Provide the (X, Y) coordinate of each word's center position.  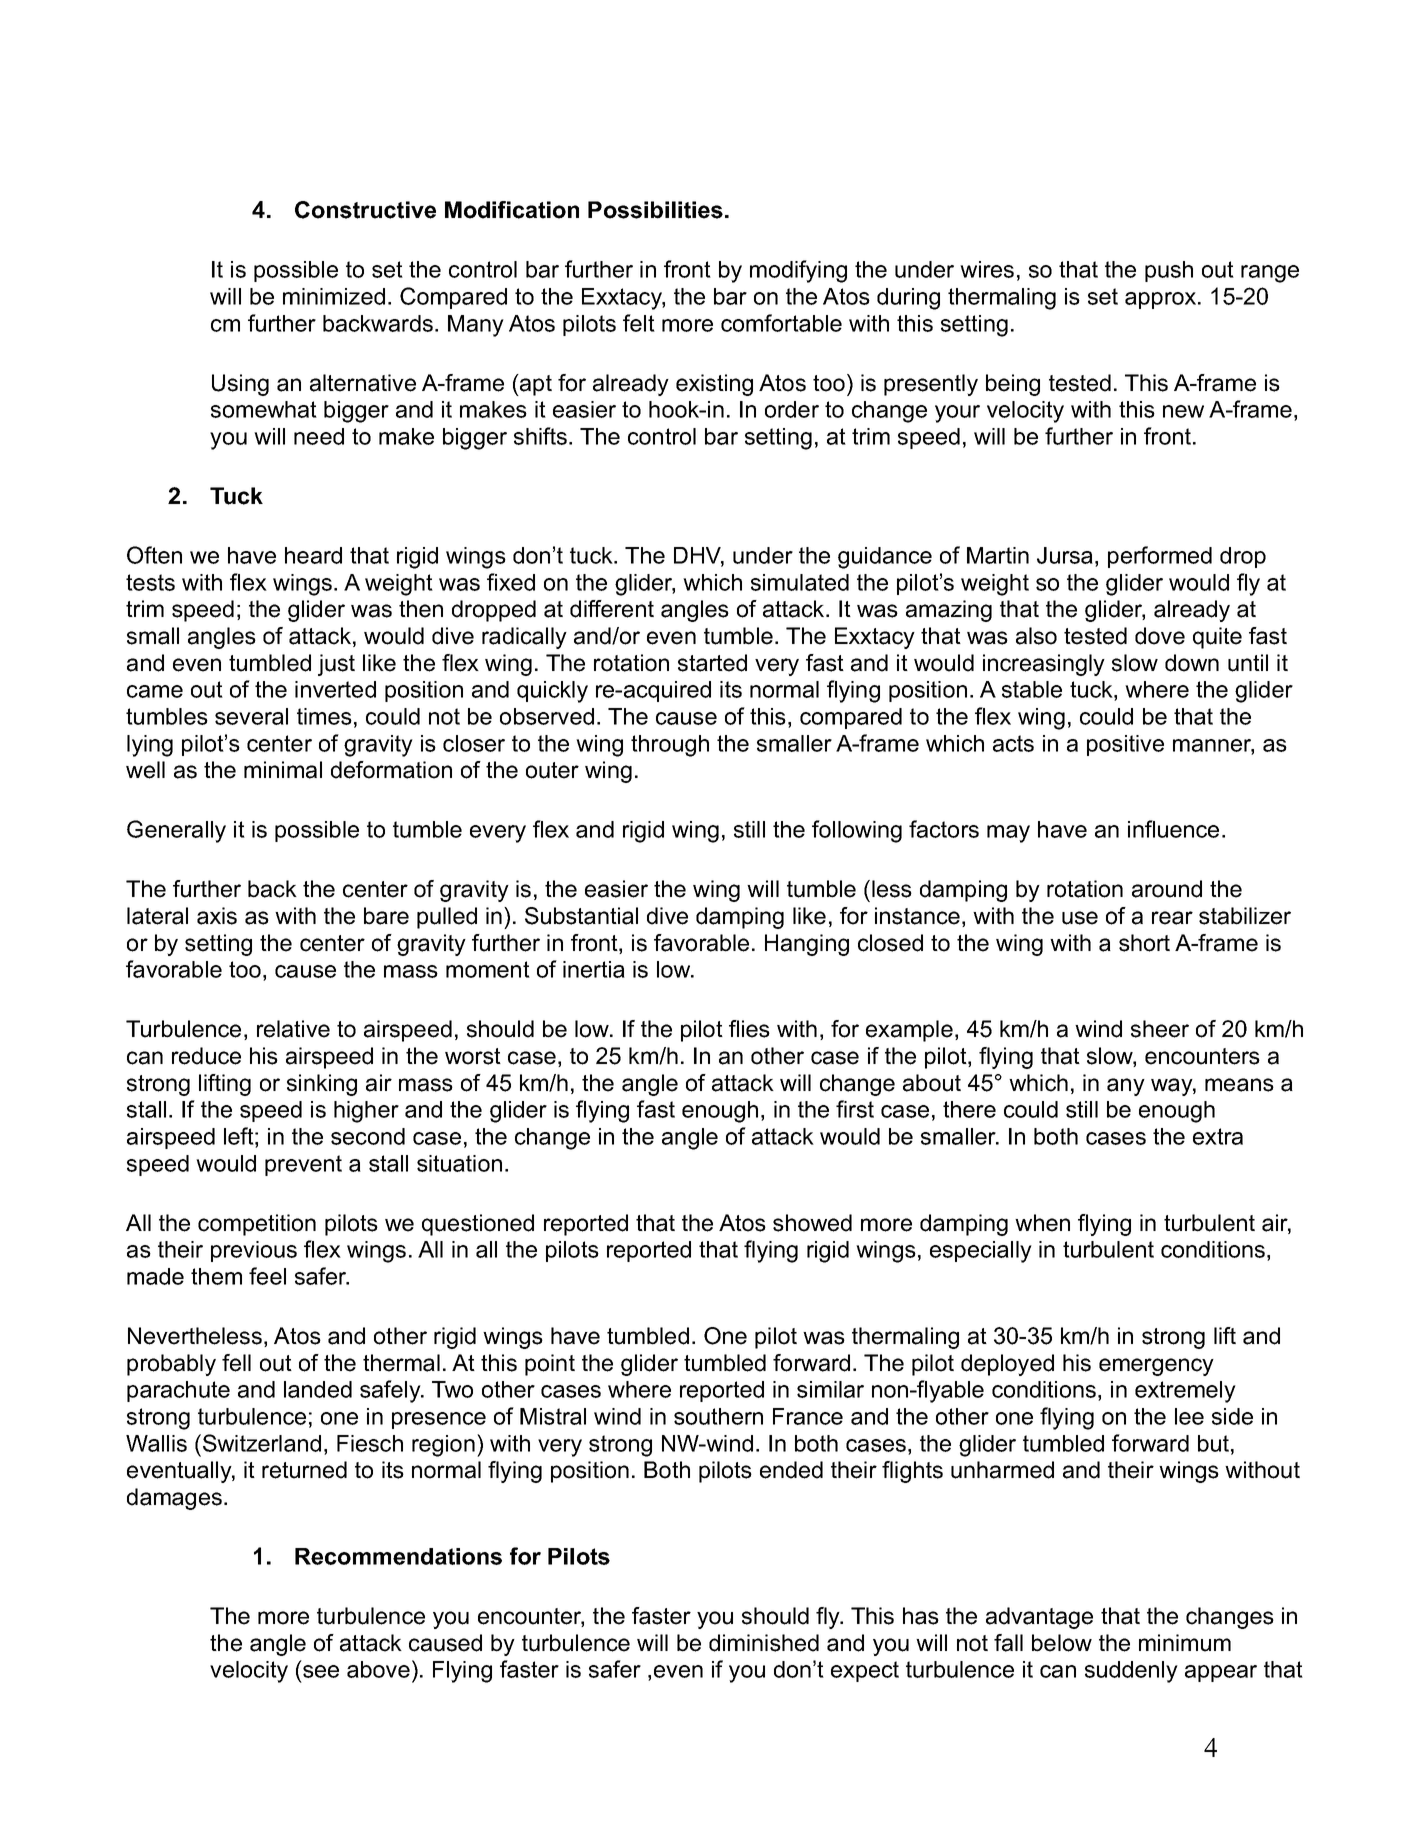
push (1169, 271)
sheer (1160, 1029)
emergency (1156, 1367)
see (321, 1671)
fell (236, 1363)
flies (749, 1029)
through (670, 746)
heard (313, 555)
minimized (334, 296)
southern (718, 1416)
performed (1160, 557)
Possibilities (655, 210)
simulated (800, 582)
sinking (322, 1085)
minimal (283, 770)
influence (1173, 829)
